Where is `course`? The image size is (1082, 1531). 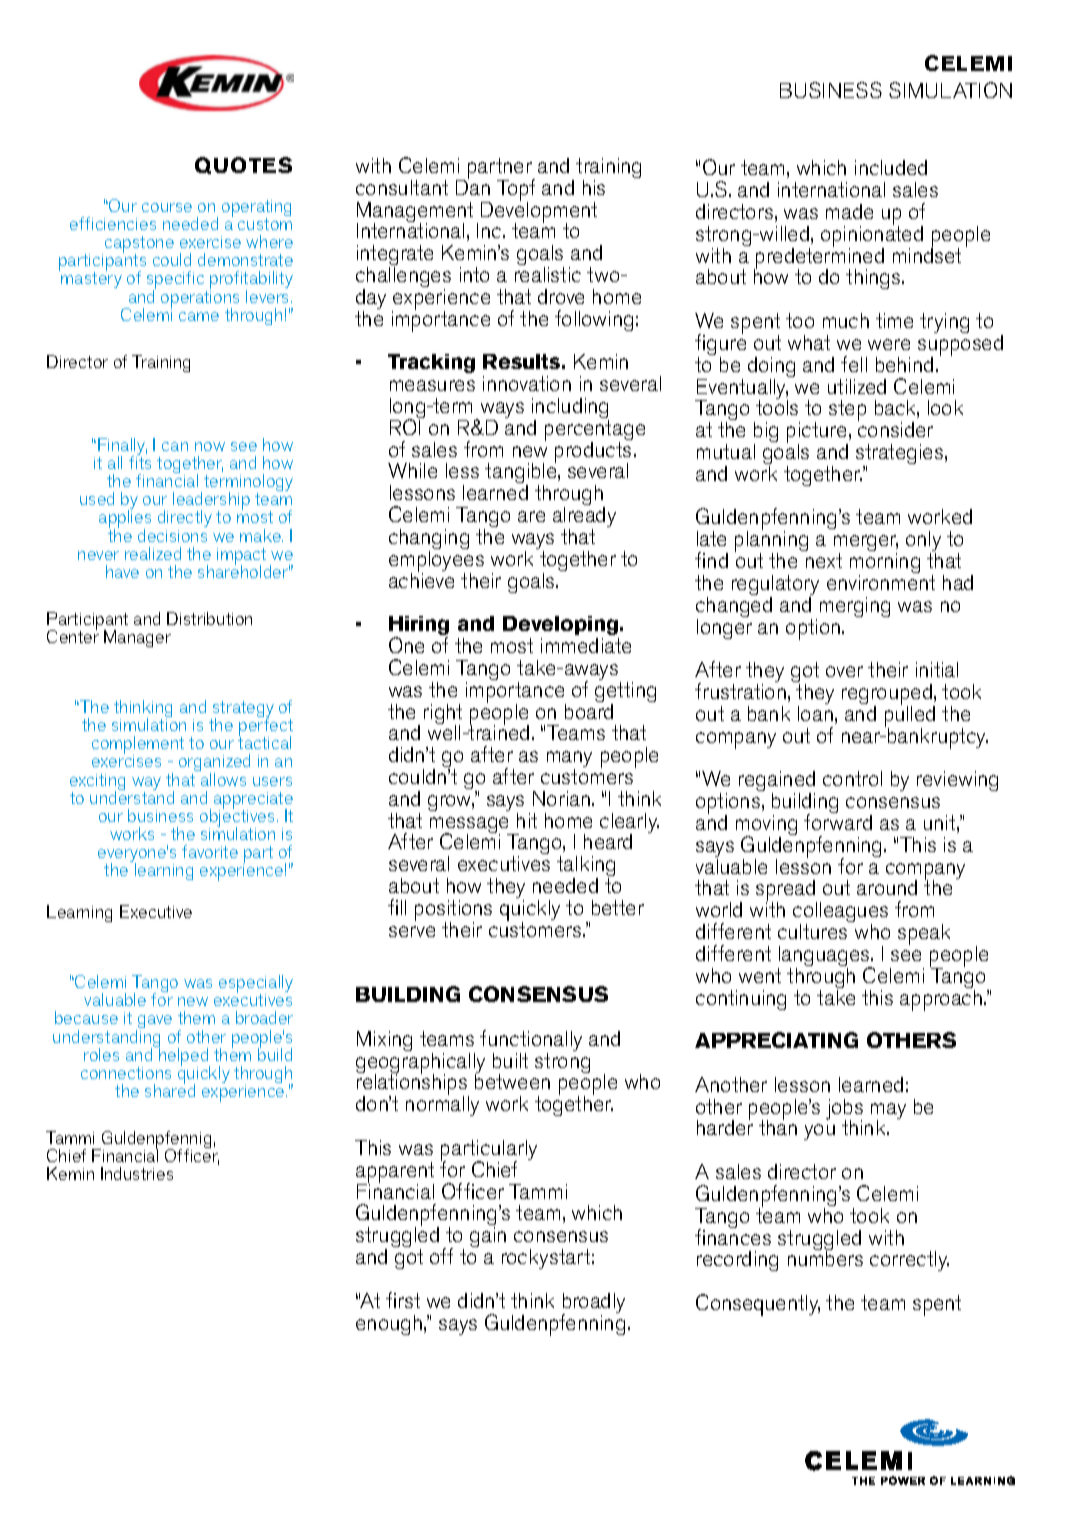 course is located at coordinates (167, 207).
